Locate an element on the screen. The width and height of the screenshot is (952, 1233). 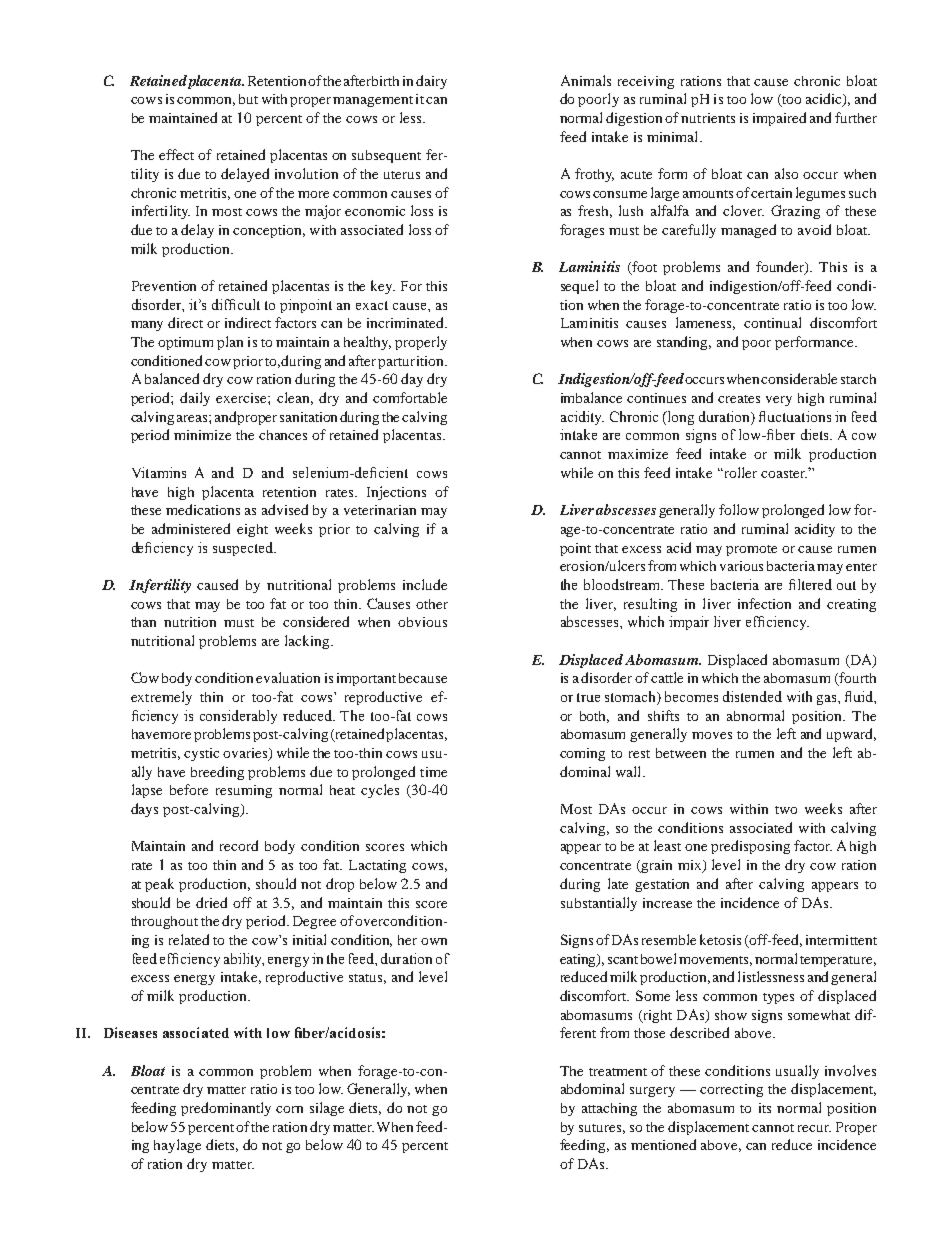
predominantly is located at coordinates (226, 1109).
